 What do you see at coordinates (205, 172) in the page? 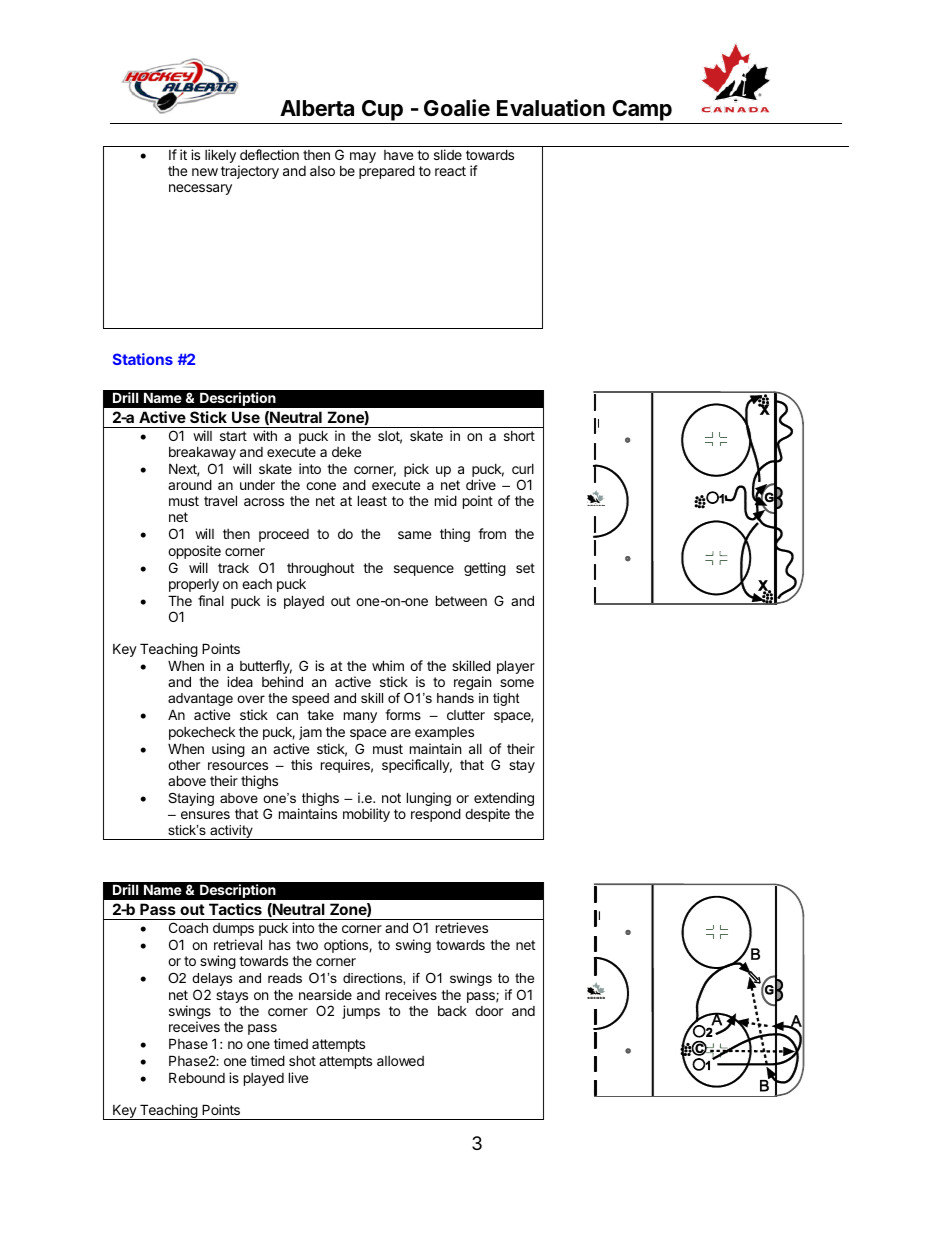
I see `new` at bounding box center [205, 172].
